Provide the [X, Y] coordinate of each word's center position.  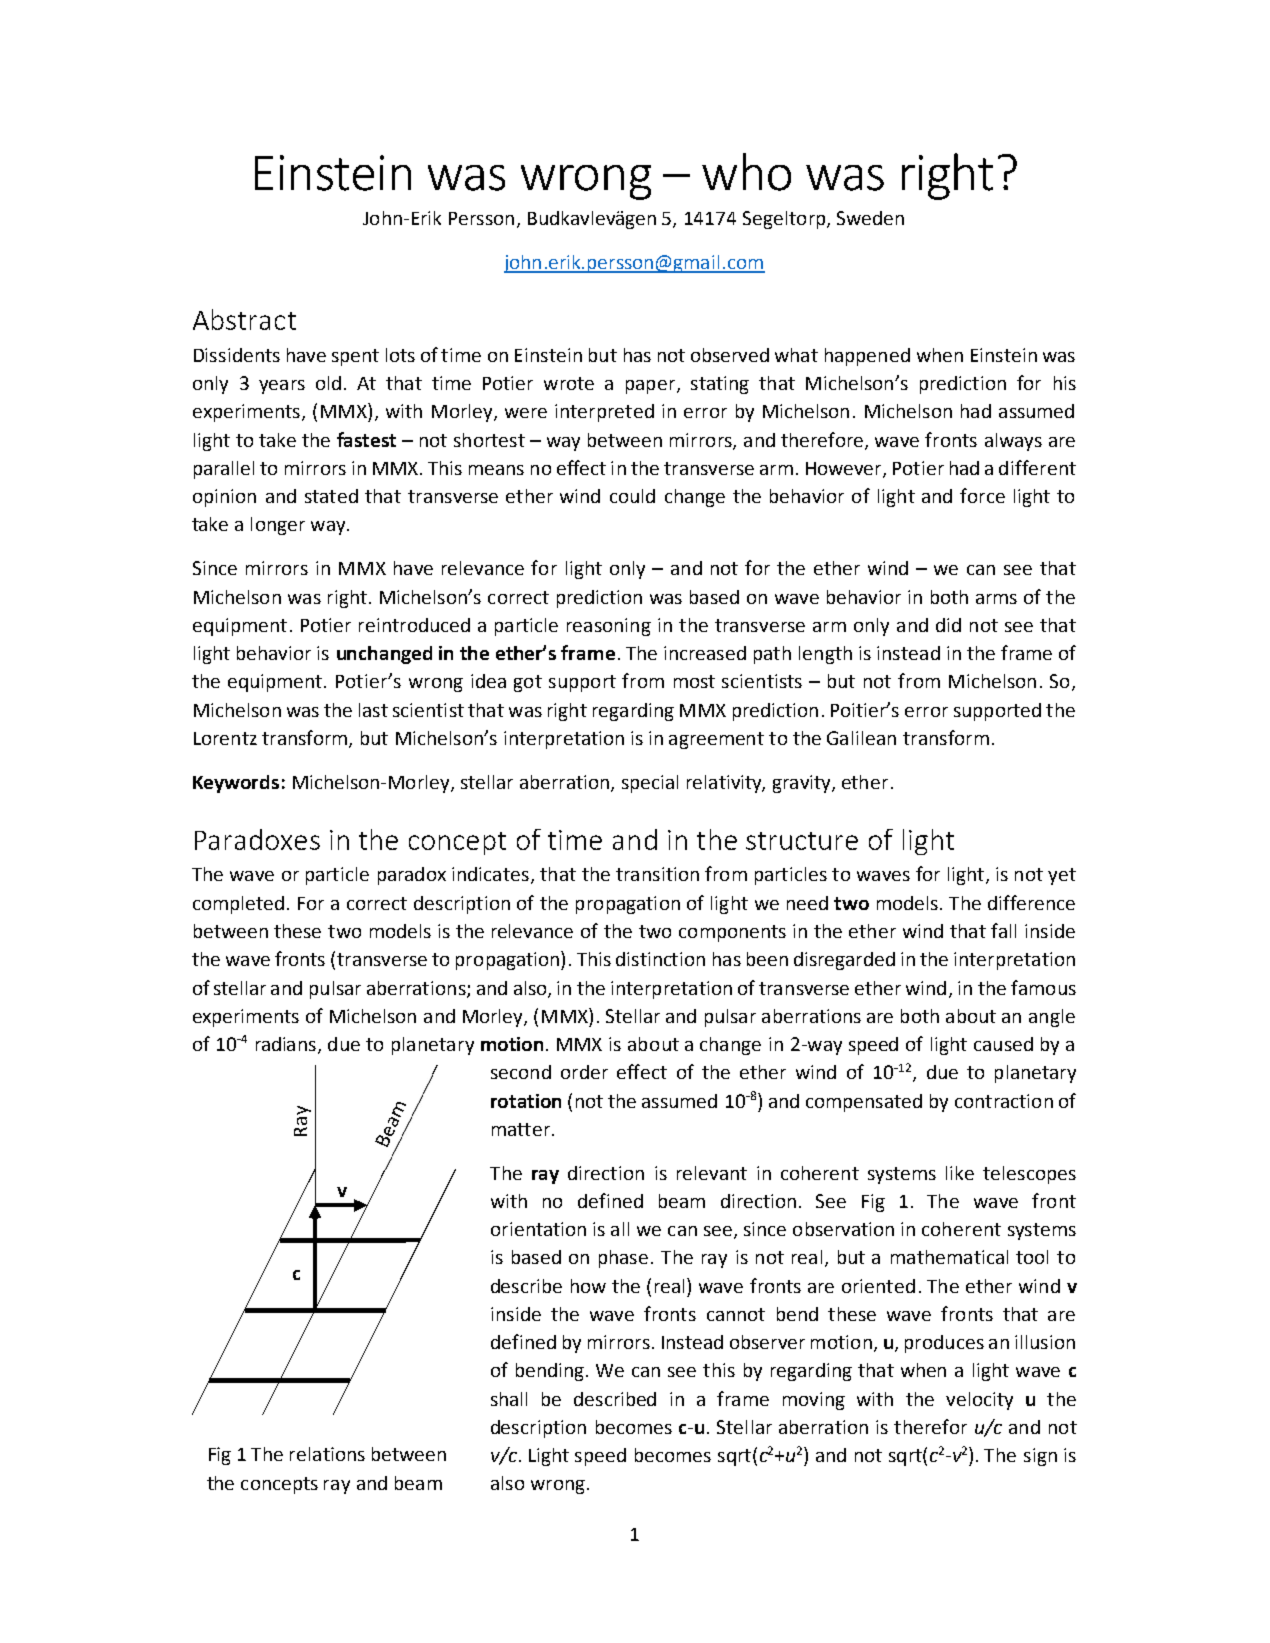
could [632, 496]
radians [287, 1045]
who [746, 172]
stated [331, 496]
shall [509, 1399]
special [650, 784]
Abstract [244, 319]
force [982, 495]
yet [1062, 876]
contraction [1004, 1101]
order [584, 1072]
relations [327, 1454]
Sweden [870, 218]
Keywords [236, 784]
